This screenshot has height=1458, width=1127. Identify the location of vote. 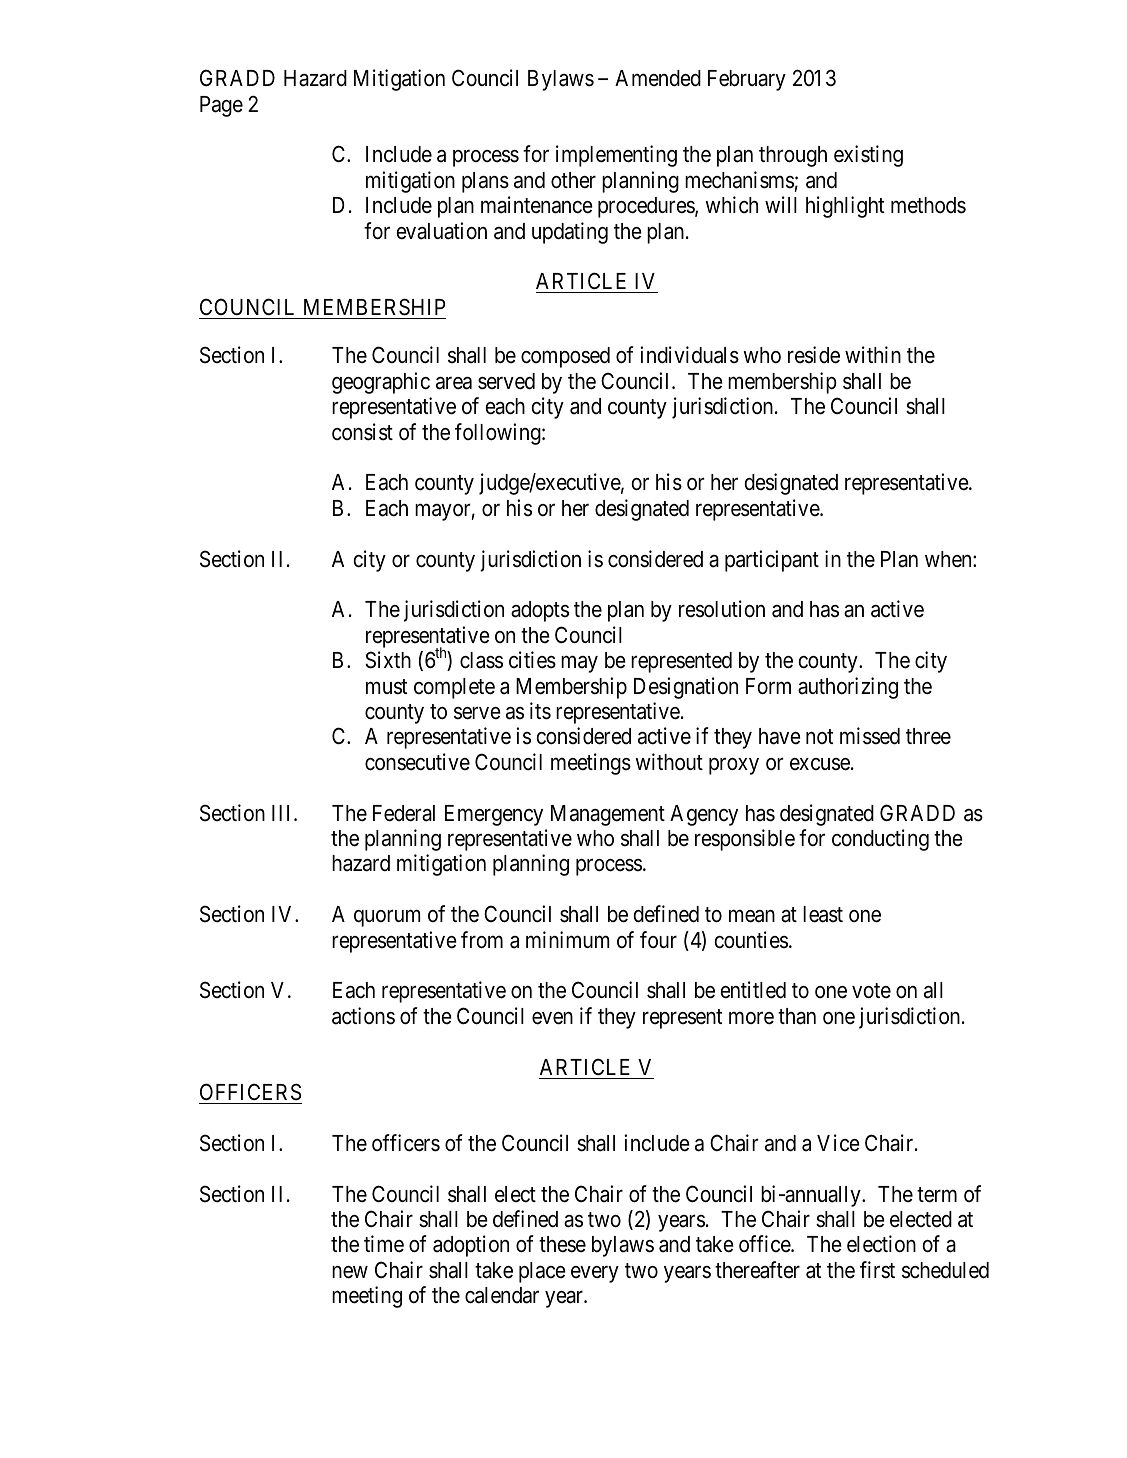
(871, 991).
